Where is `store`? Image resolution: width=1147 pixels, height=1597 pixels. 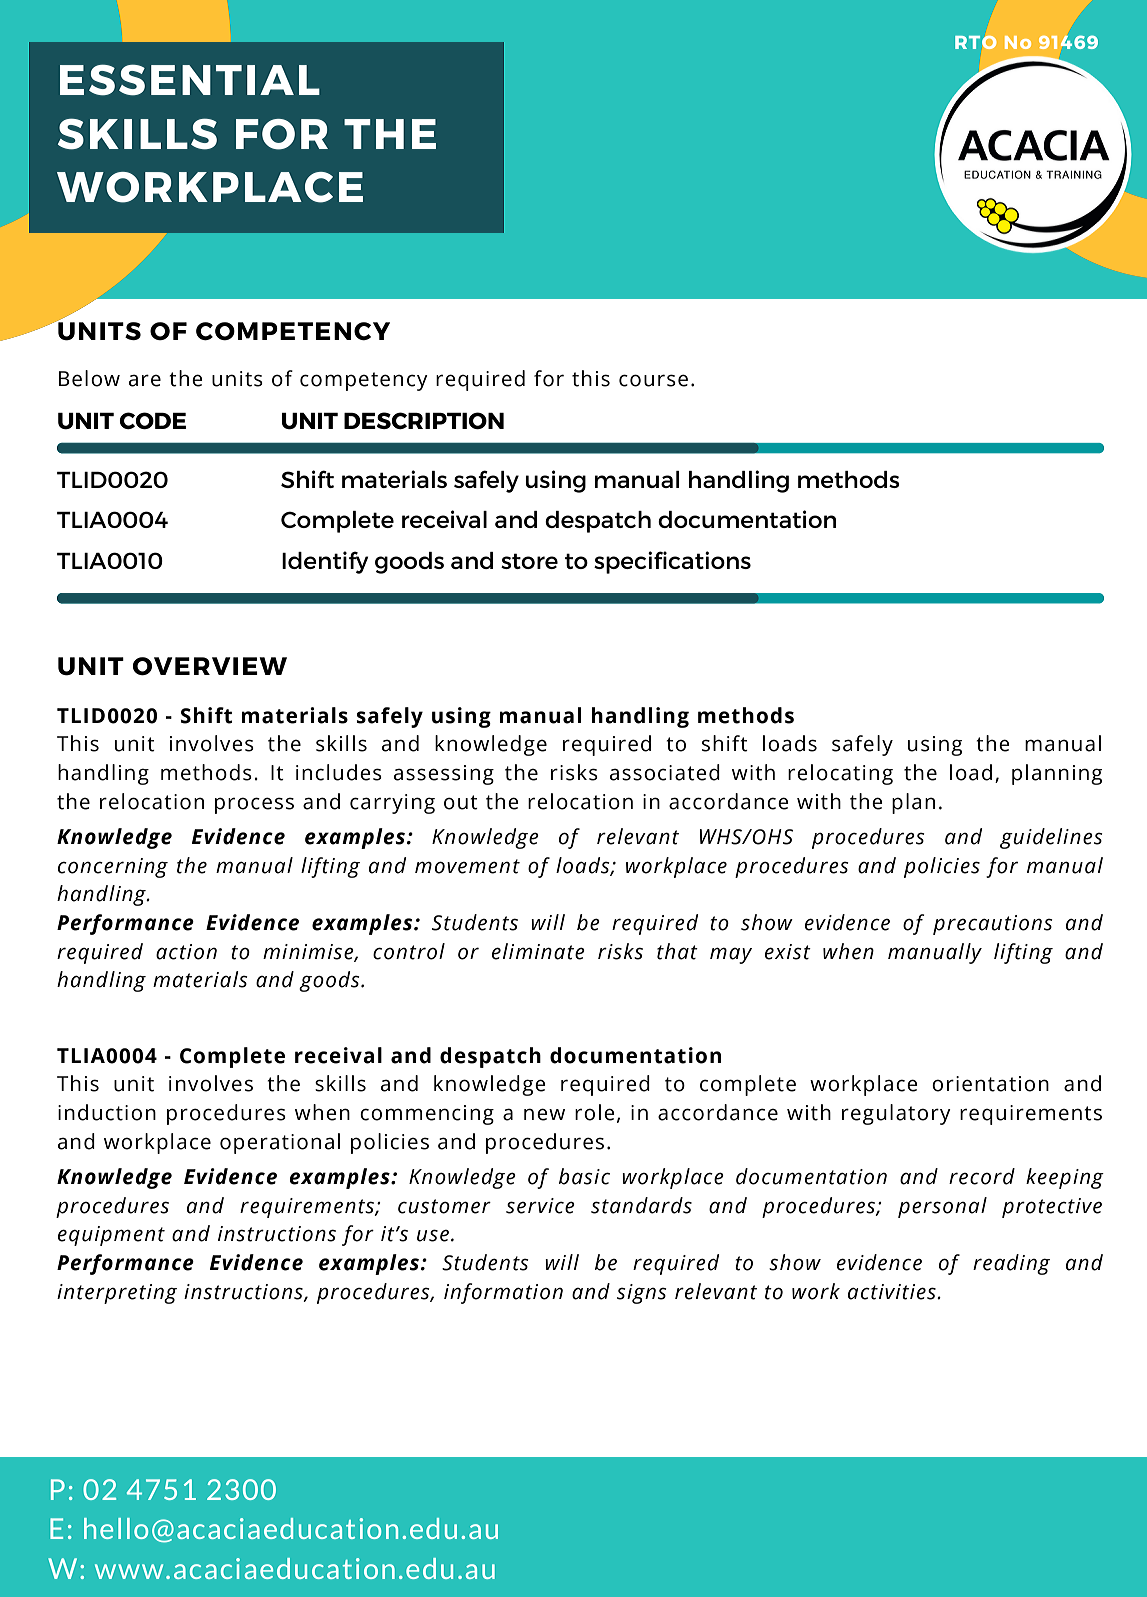 store is located at coordinates (529, 561).
